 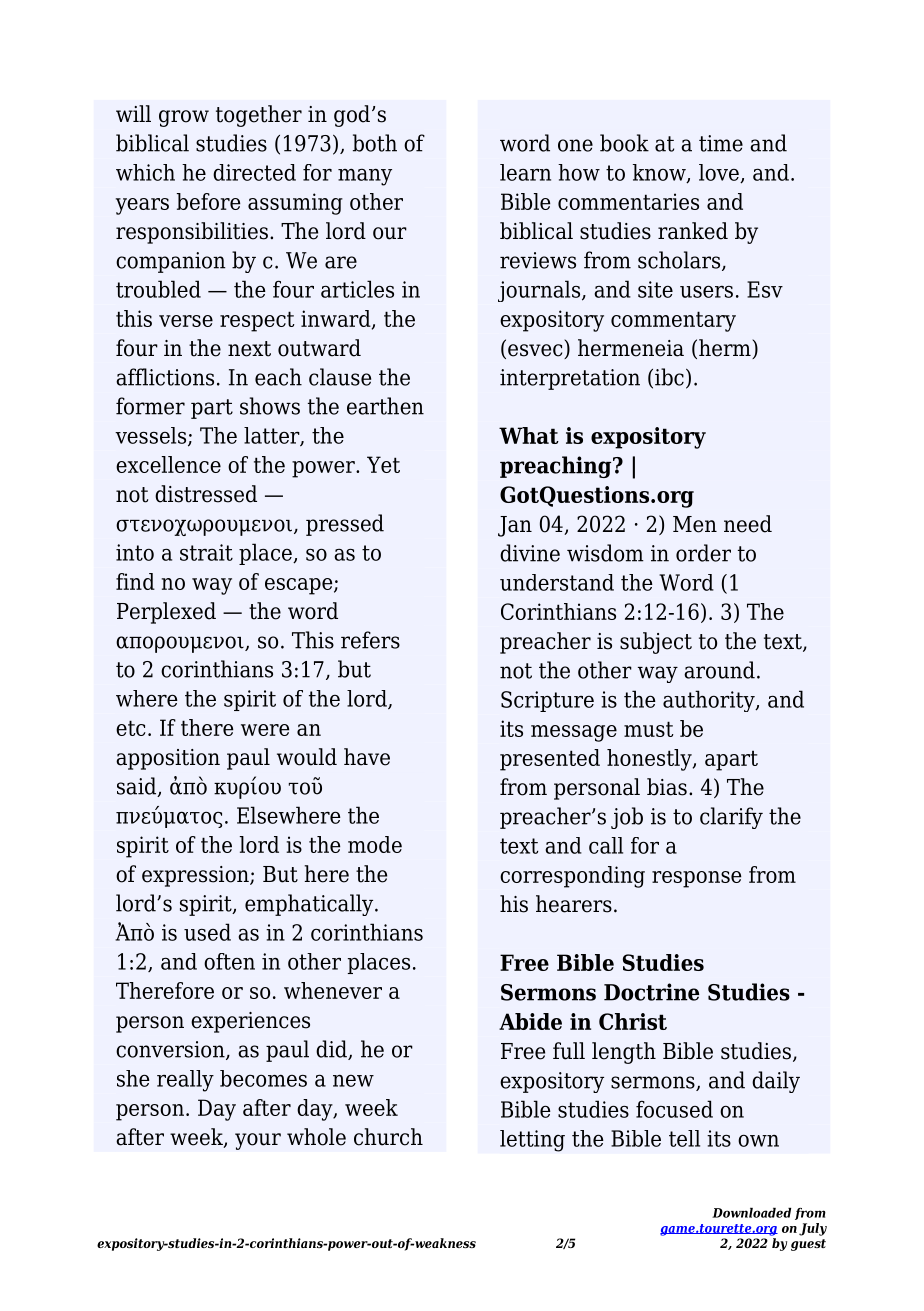 What do you see at coordinates (525, 172) in the screenshot?
I see `learn` at bounding box center [525, 172].
